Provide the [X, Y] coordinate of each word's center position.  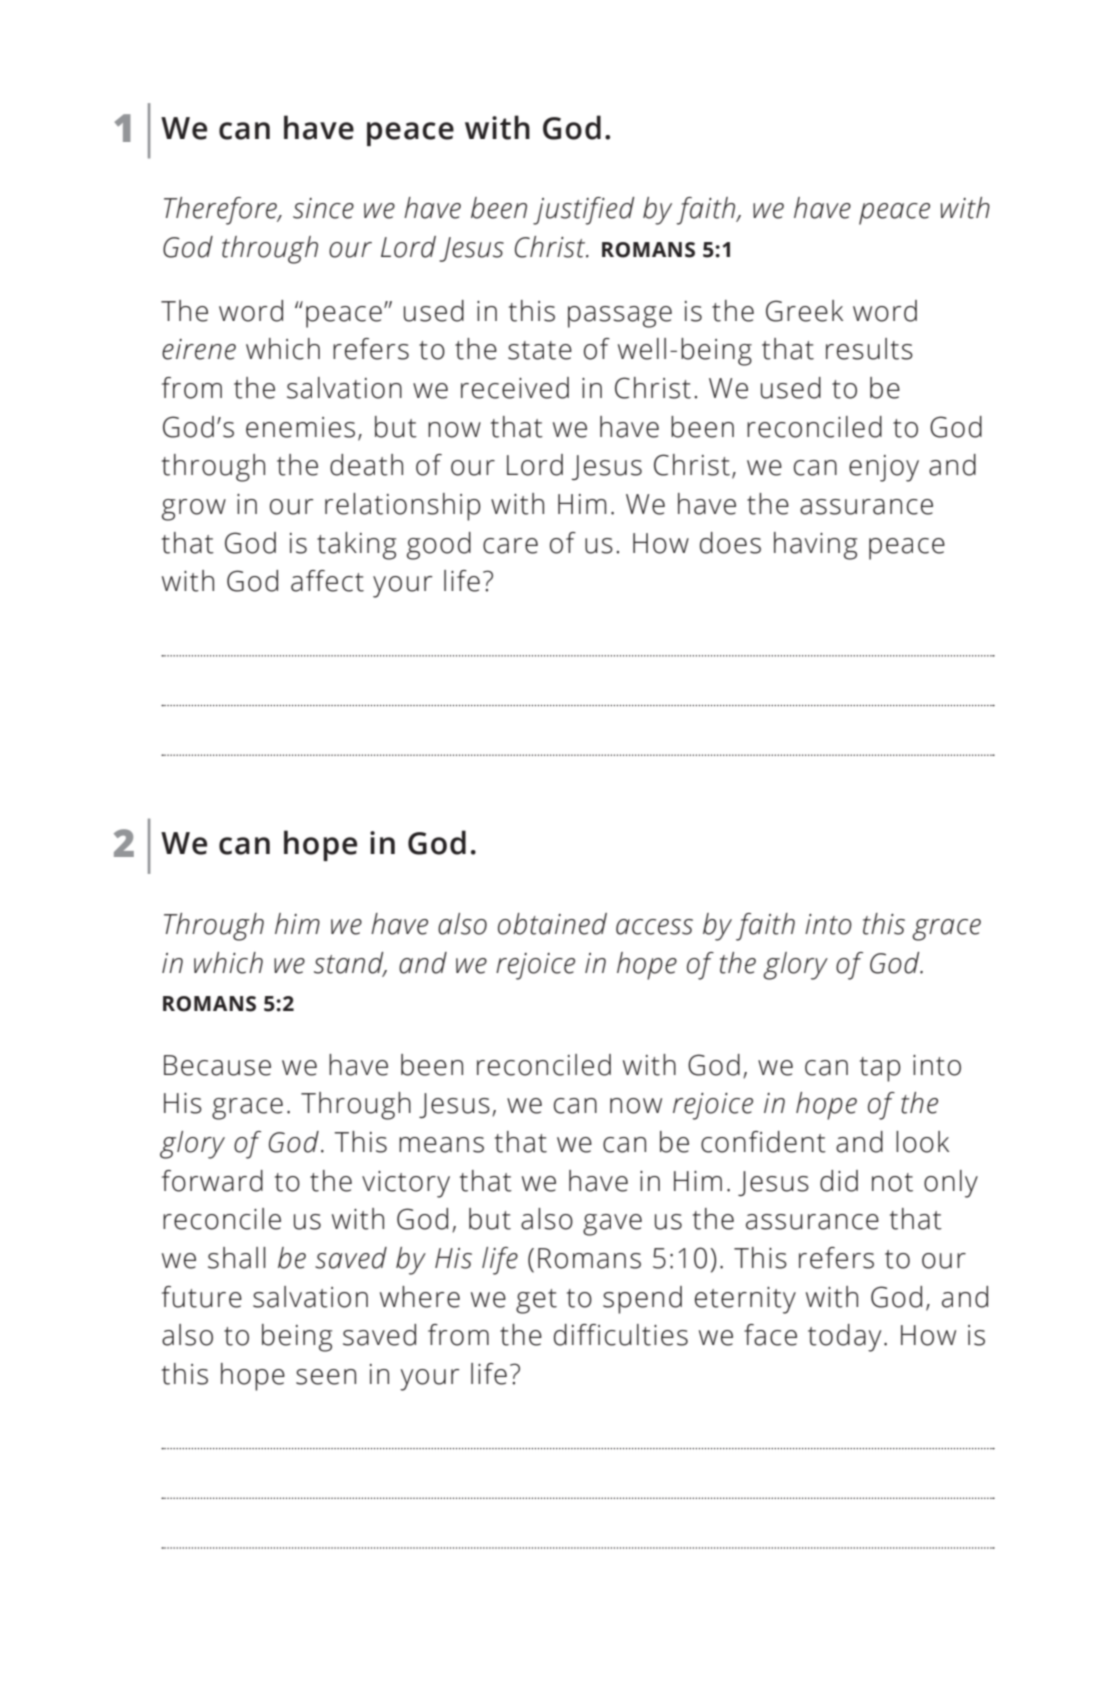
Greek [804, 311]
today [844, 1338]
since [323, 208]
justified [584, 211]
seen [326, 1377]
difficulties [621, 1335]
